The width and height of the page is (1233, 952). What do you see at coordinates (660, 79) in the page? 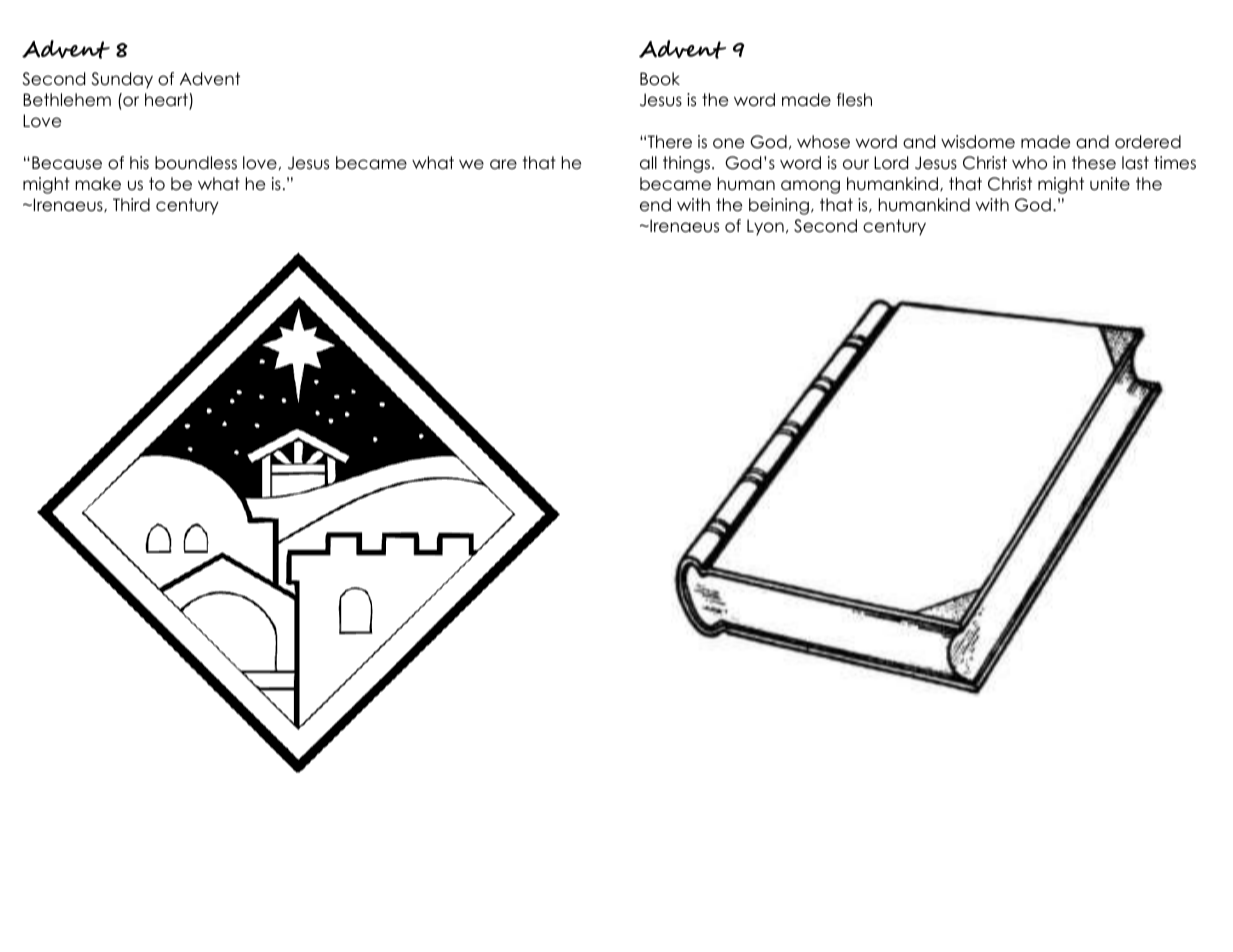
I see `Book` at bounding box center [660, 79].
